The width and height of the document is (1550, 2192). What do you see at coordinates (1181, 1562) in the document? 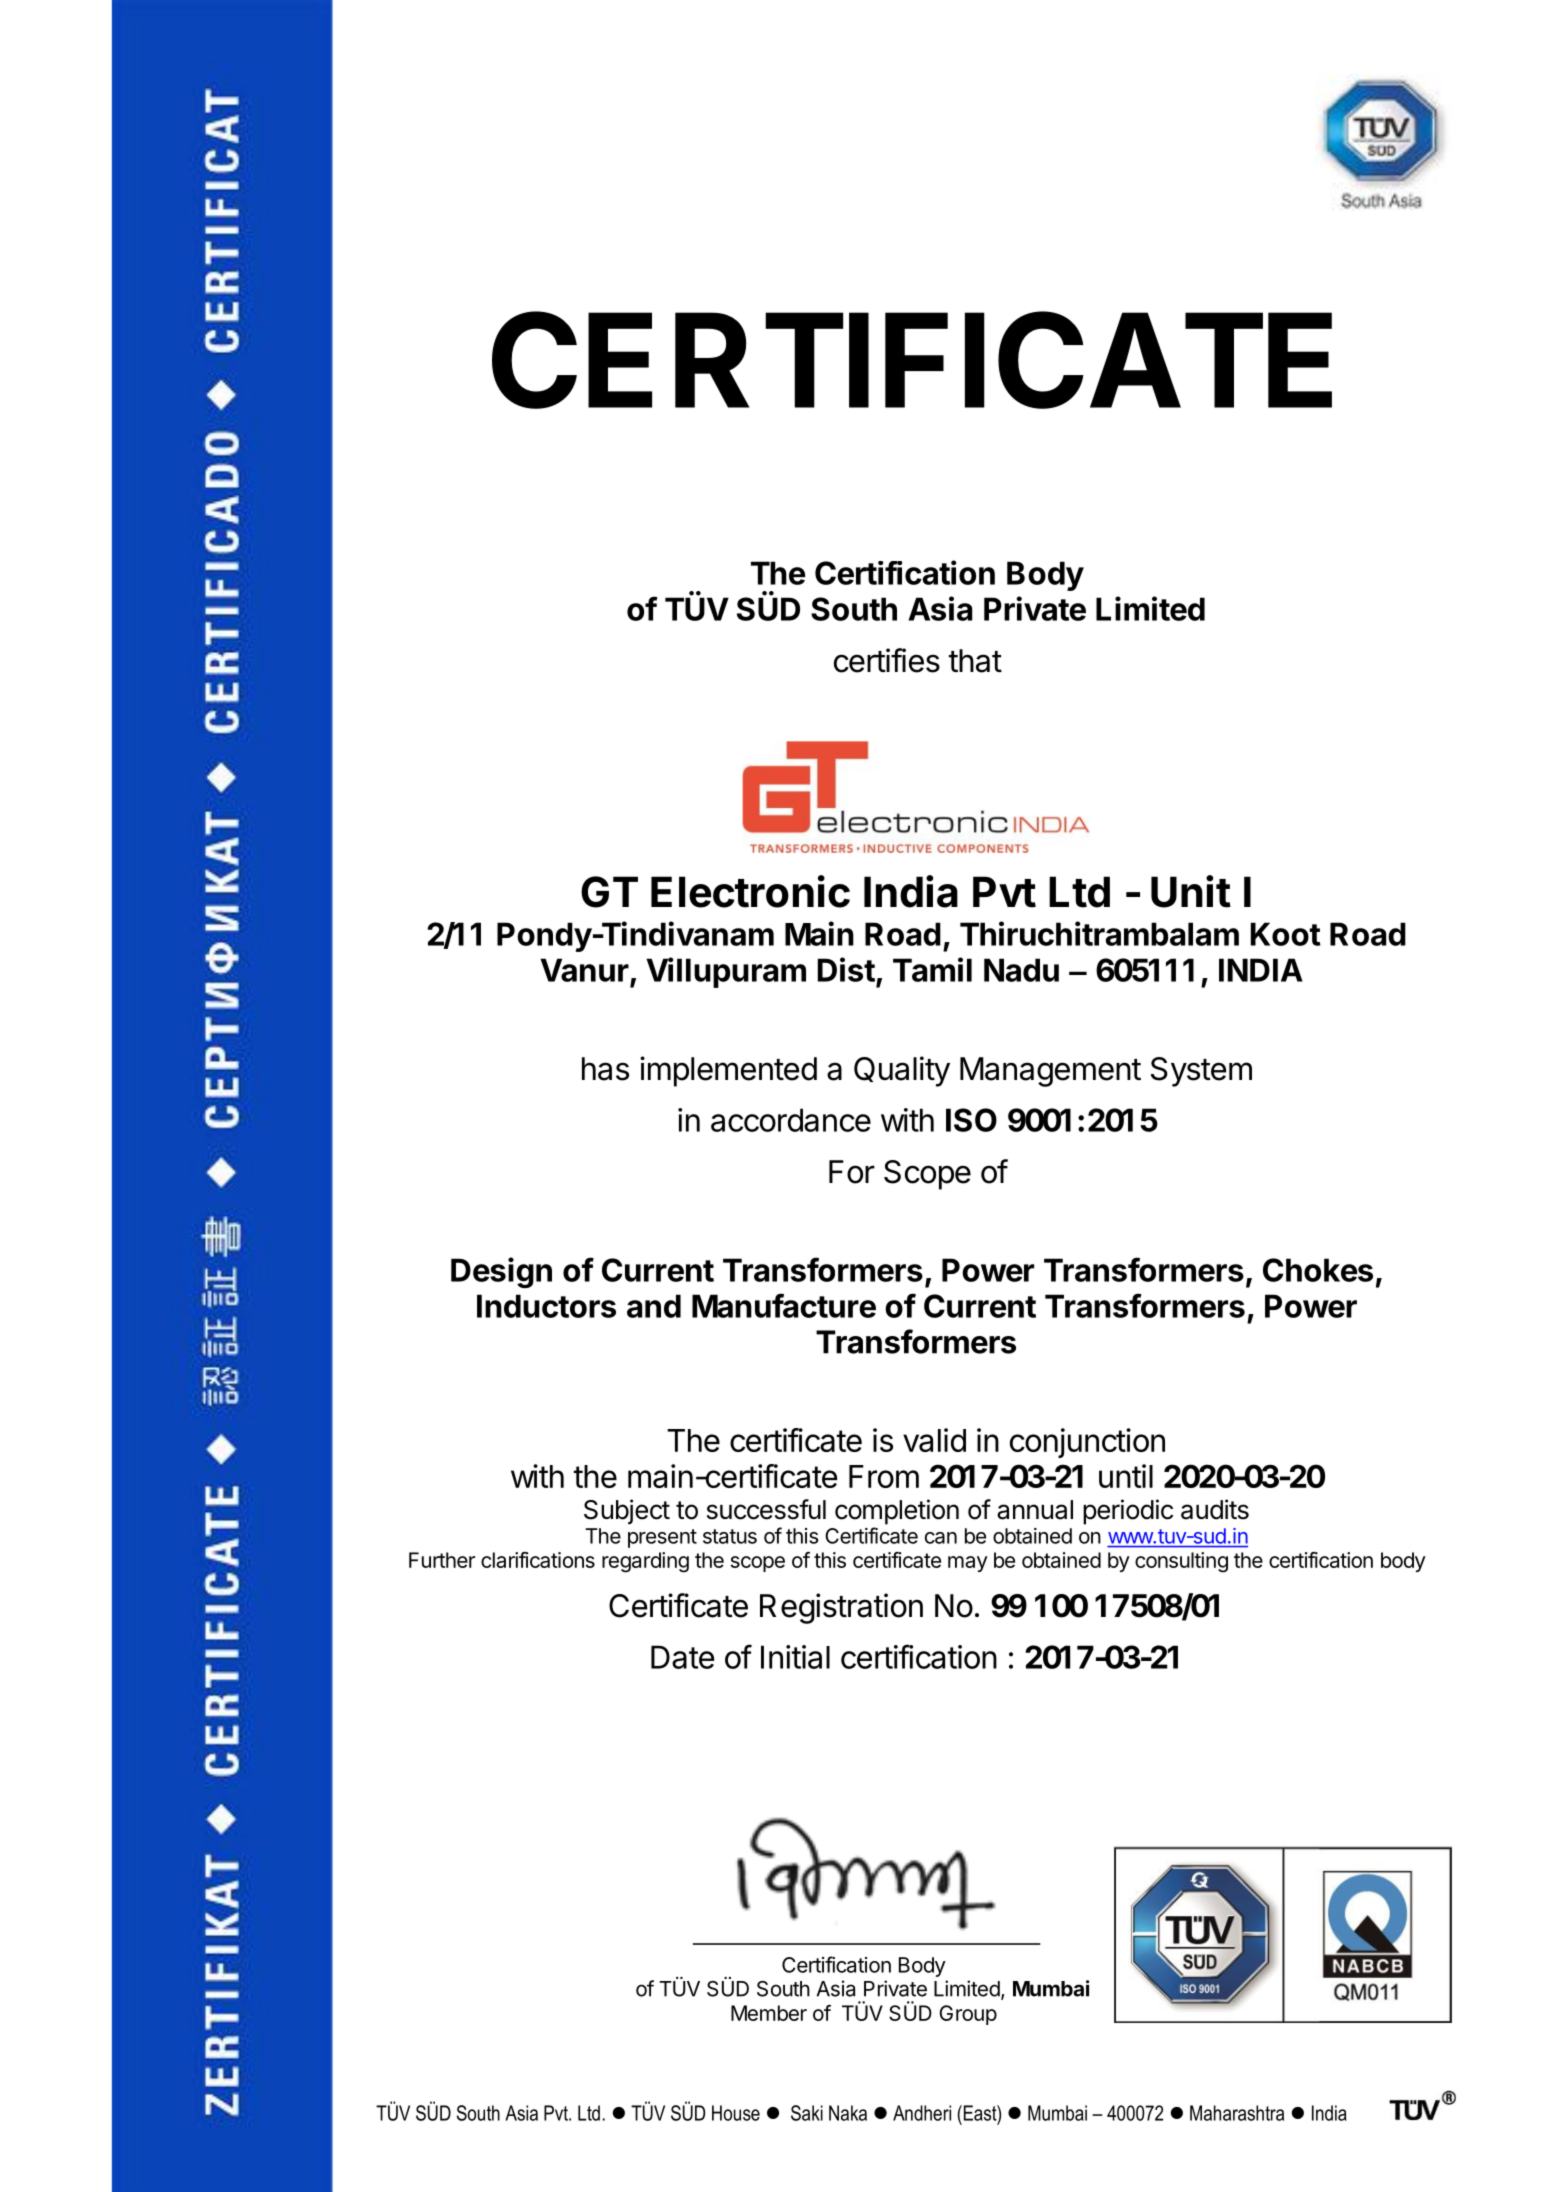
I see `consulting` at bounding box center [1181, 1562].
